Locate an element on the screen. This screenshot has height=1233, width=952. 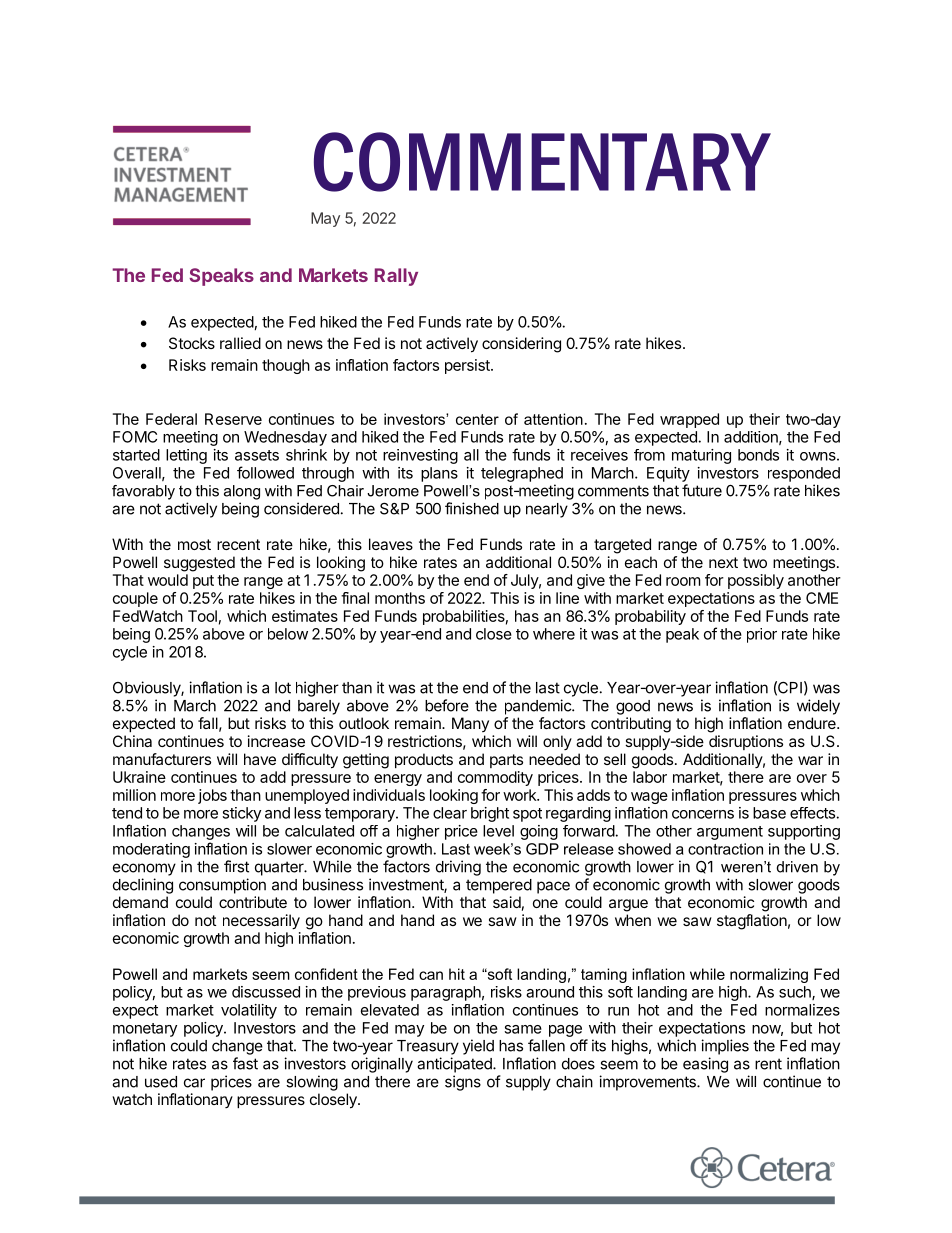
fast is located at coordinates (245, 1063).
